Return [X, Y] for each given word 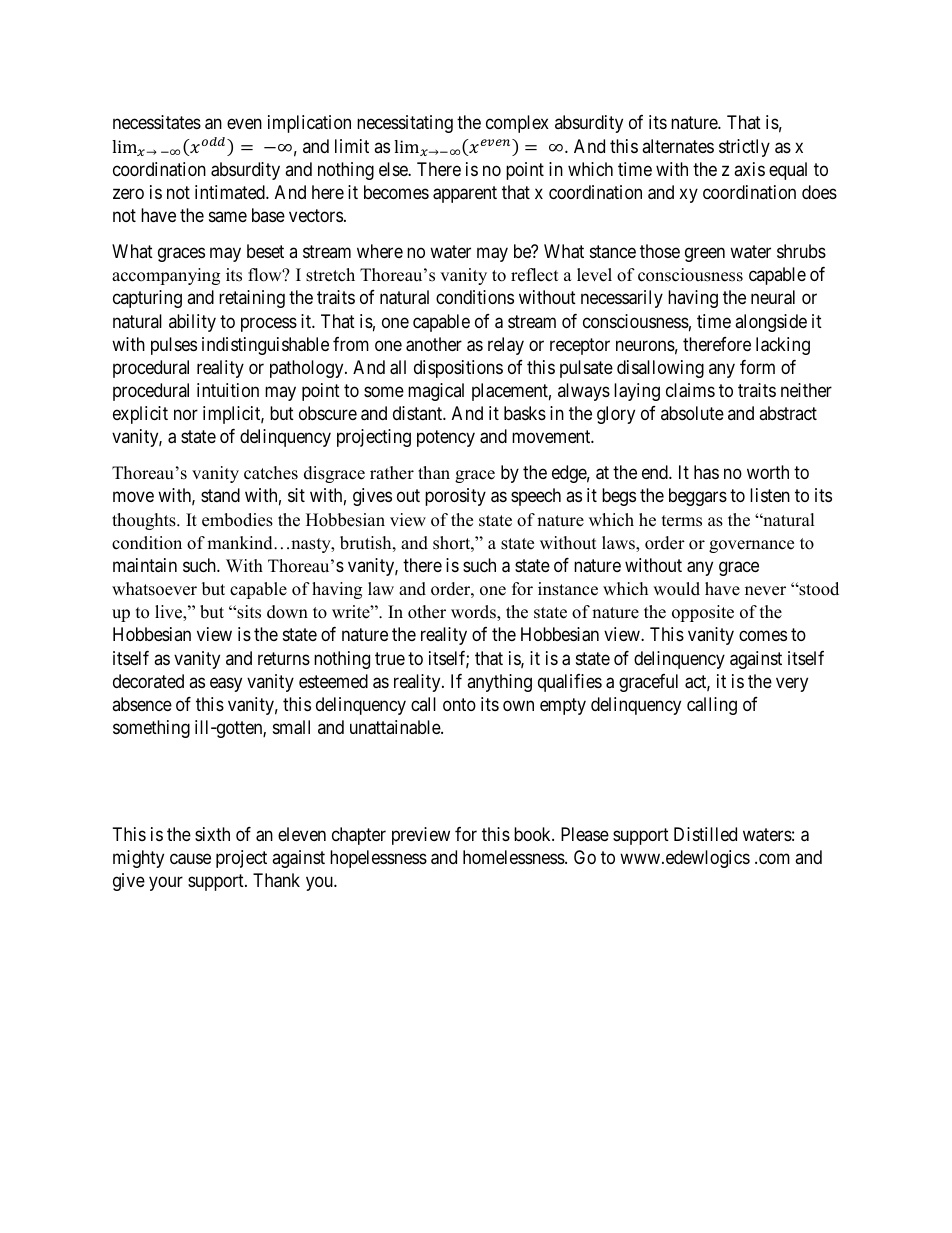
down [287, 612]
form [757, 367]
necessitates [157, 122]
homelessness [514, 857]
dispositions [458, 369]
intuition [228, 390]
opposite [703, 613]
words [474, 613]
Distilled [705, 834]
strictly [744, 148]
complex [517, 124]
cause [190, 859]
